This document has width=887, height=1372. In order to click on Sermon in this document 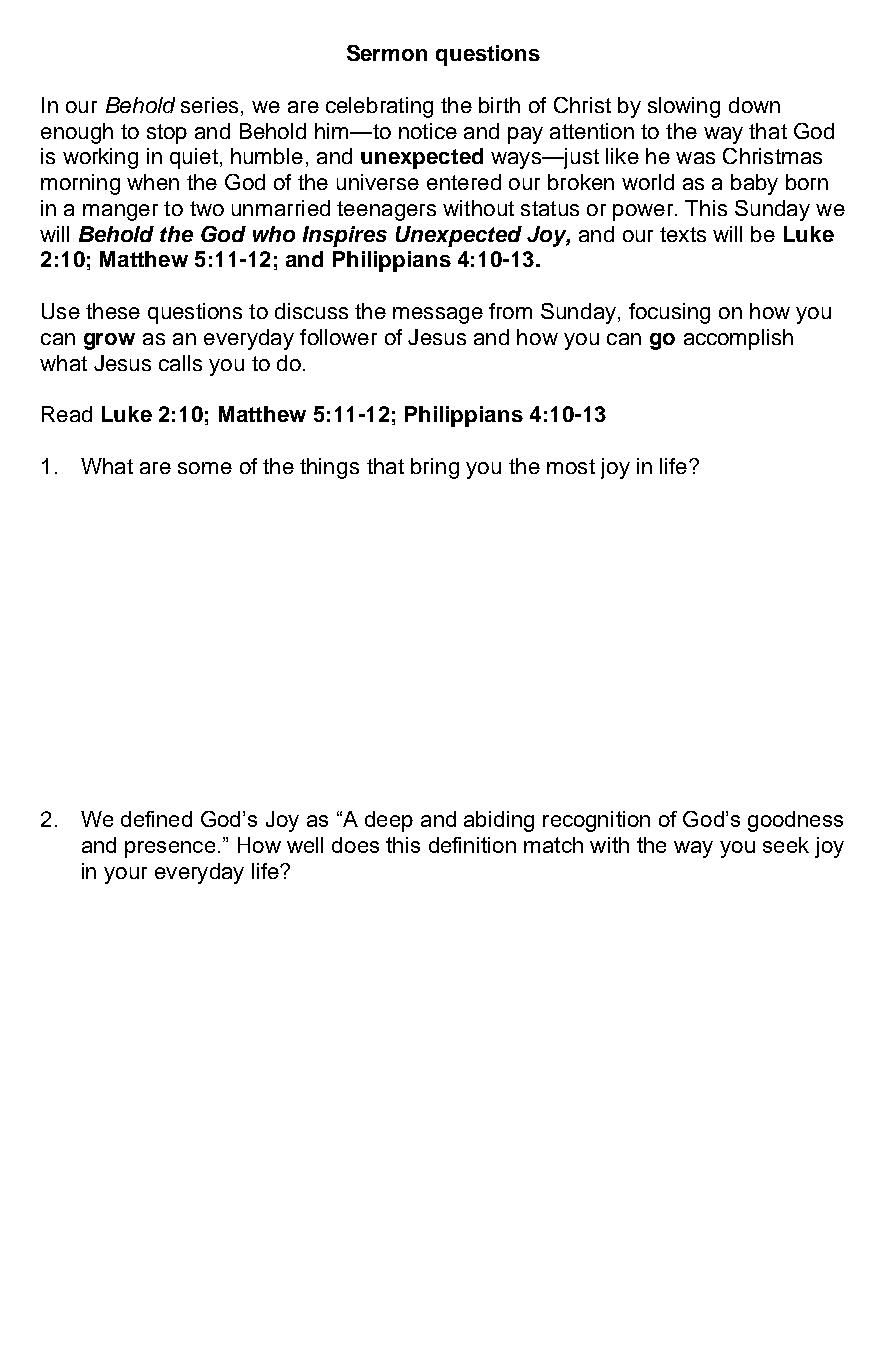, I will do `click(387, 53)`.
